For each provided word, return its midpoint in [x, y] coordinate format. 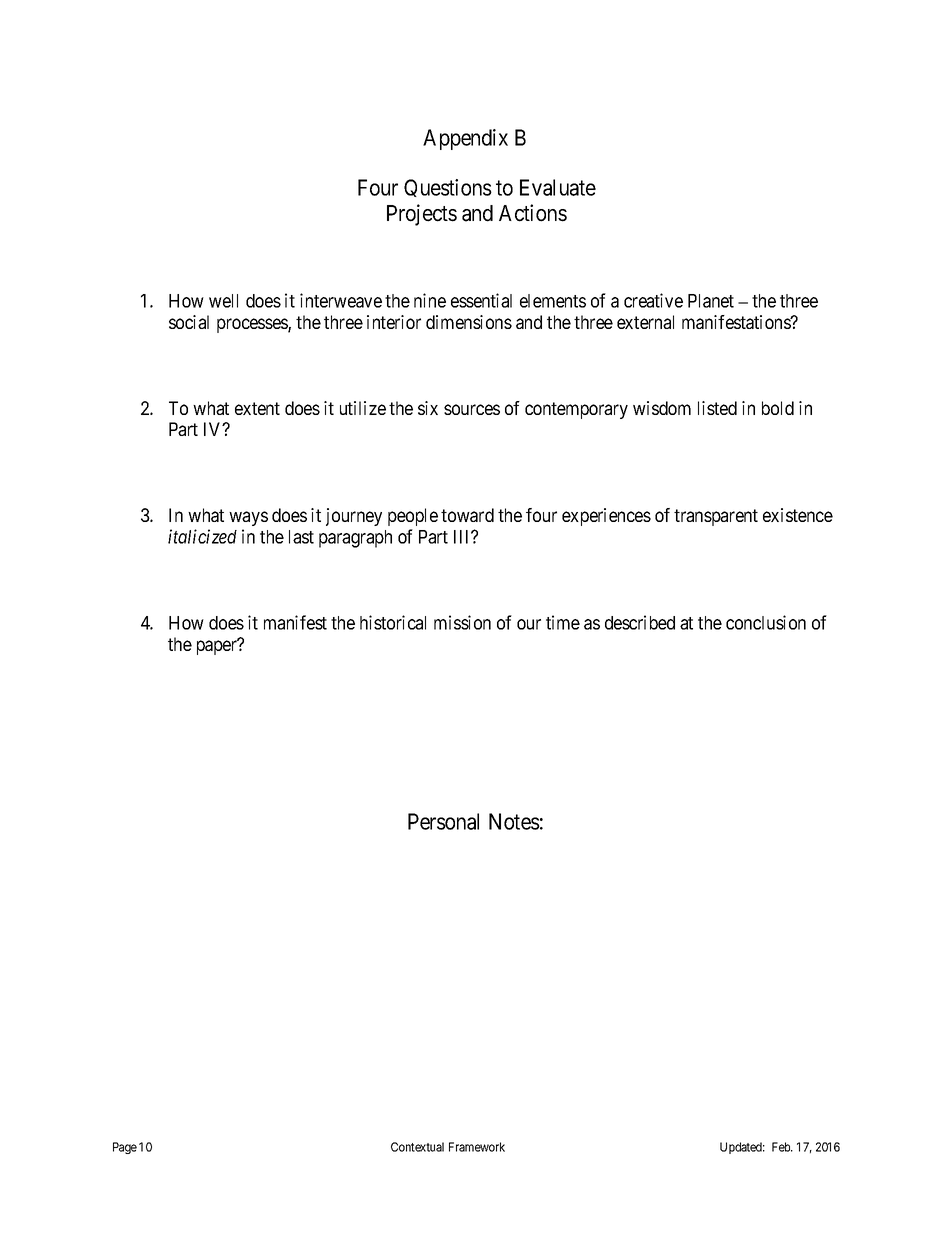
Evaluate [558, 187]
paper [218, 647]
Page [125, 1148]
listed [717, 408]
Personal [443, 821]
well [223, 301]
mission [462, 622]
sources [472, 409]
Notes [514, 821]
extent [257, 408]
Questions [448, 188]
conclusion [766, 622]
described [640, 622]
